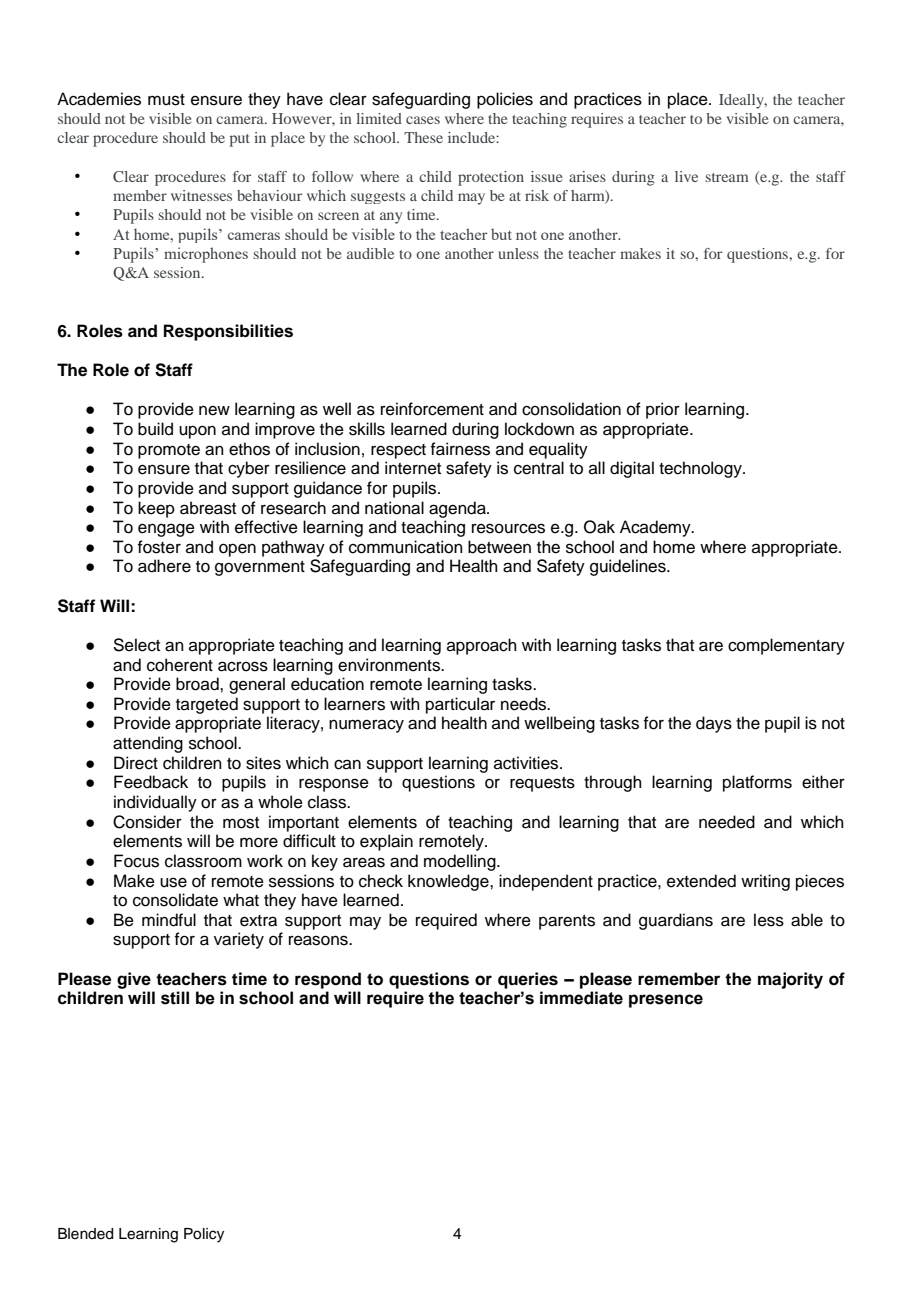 Image resolution: width=924 pixels, height=1298 pixels. What do you see at coordinates (155, 429) in the screenshot?
I see `build` at bounding box center [155, 429].
